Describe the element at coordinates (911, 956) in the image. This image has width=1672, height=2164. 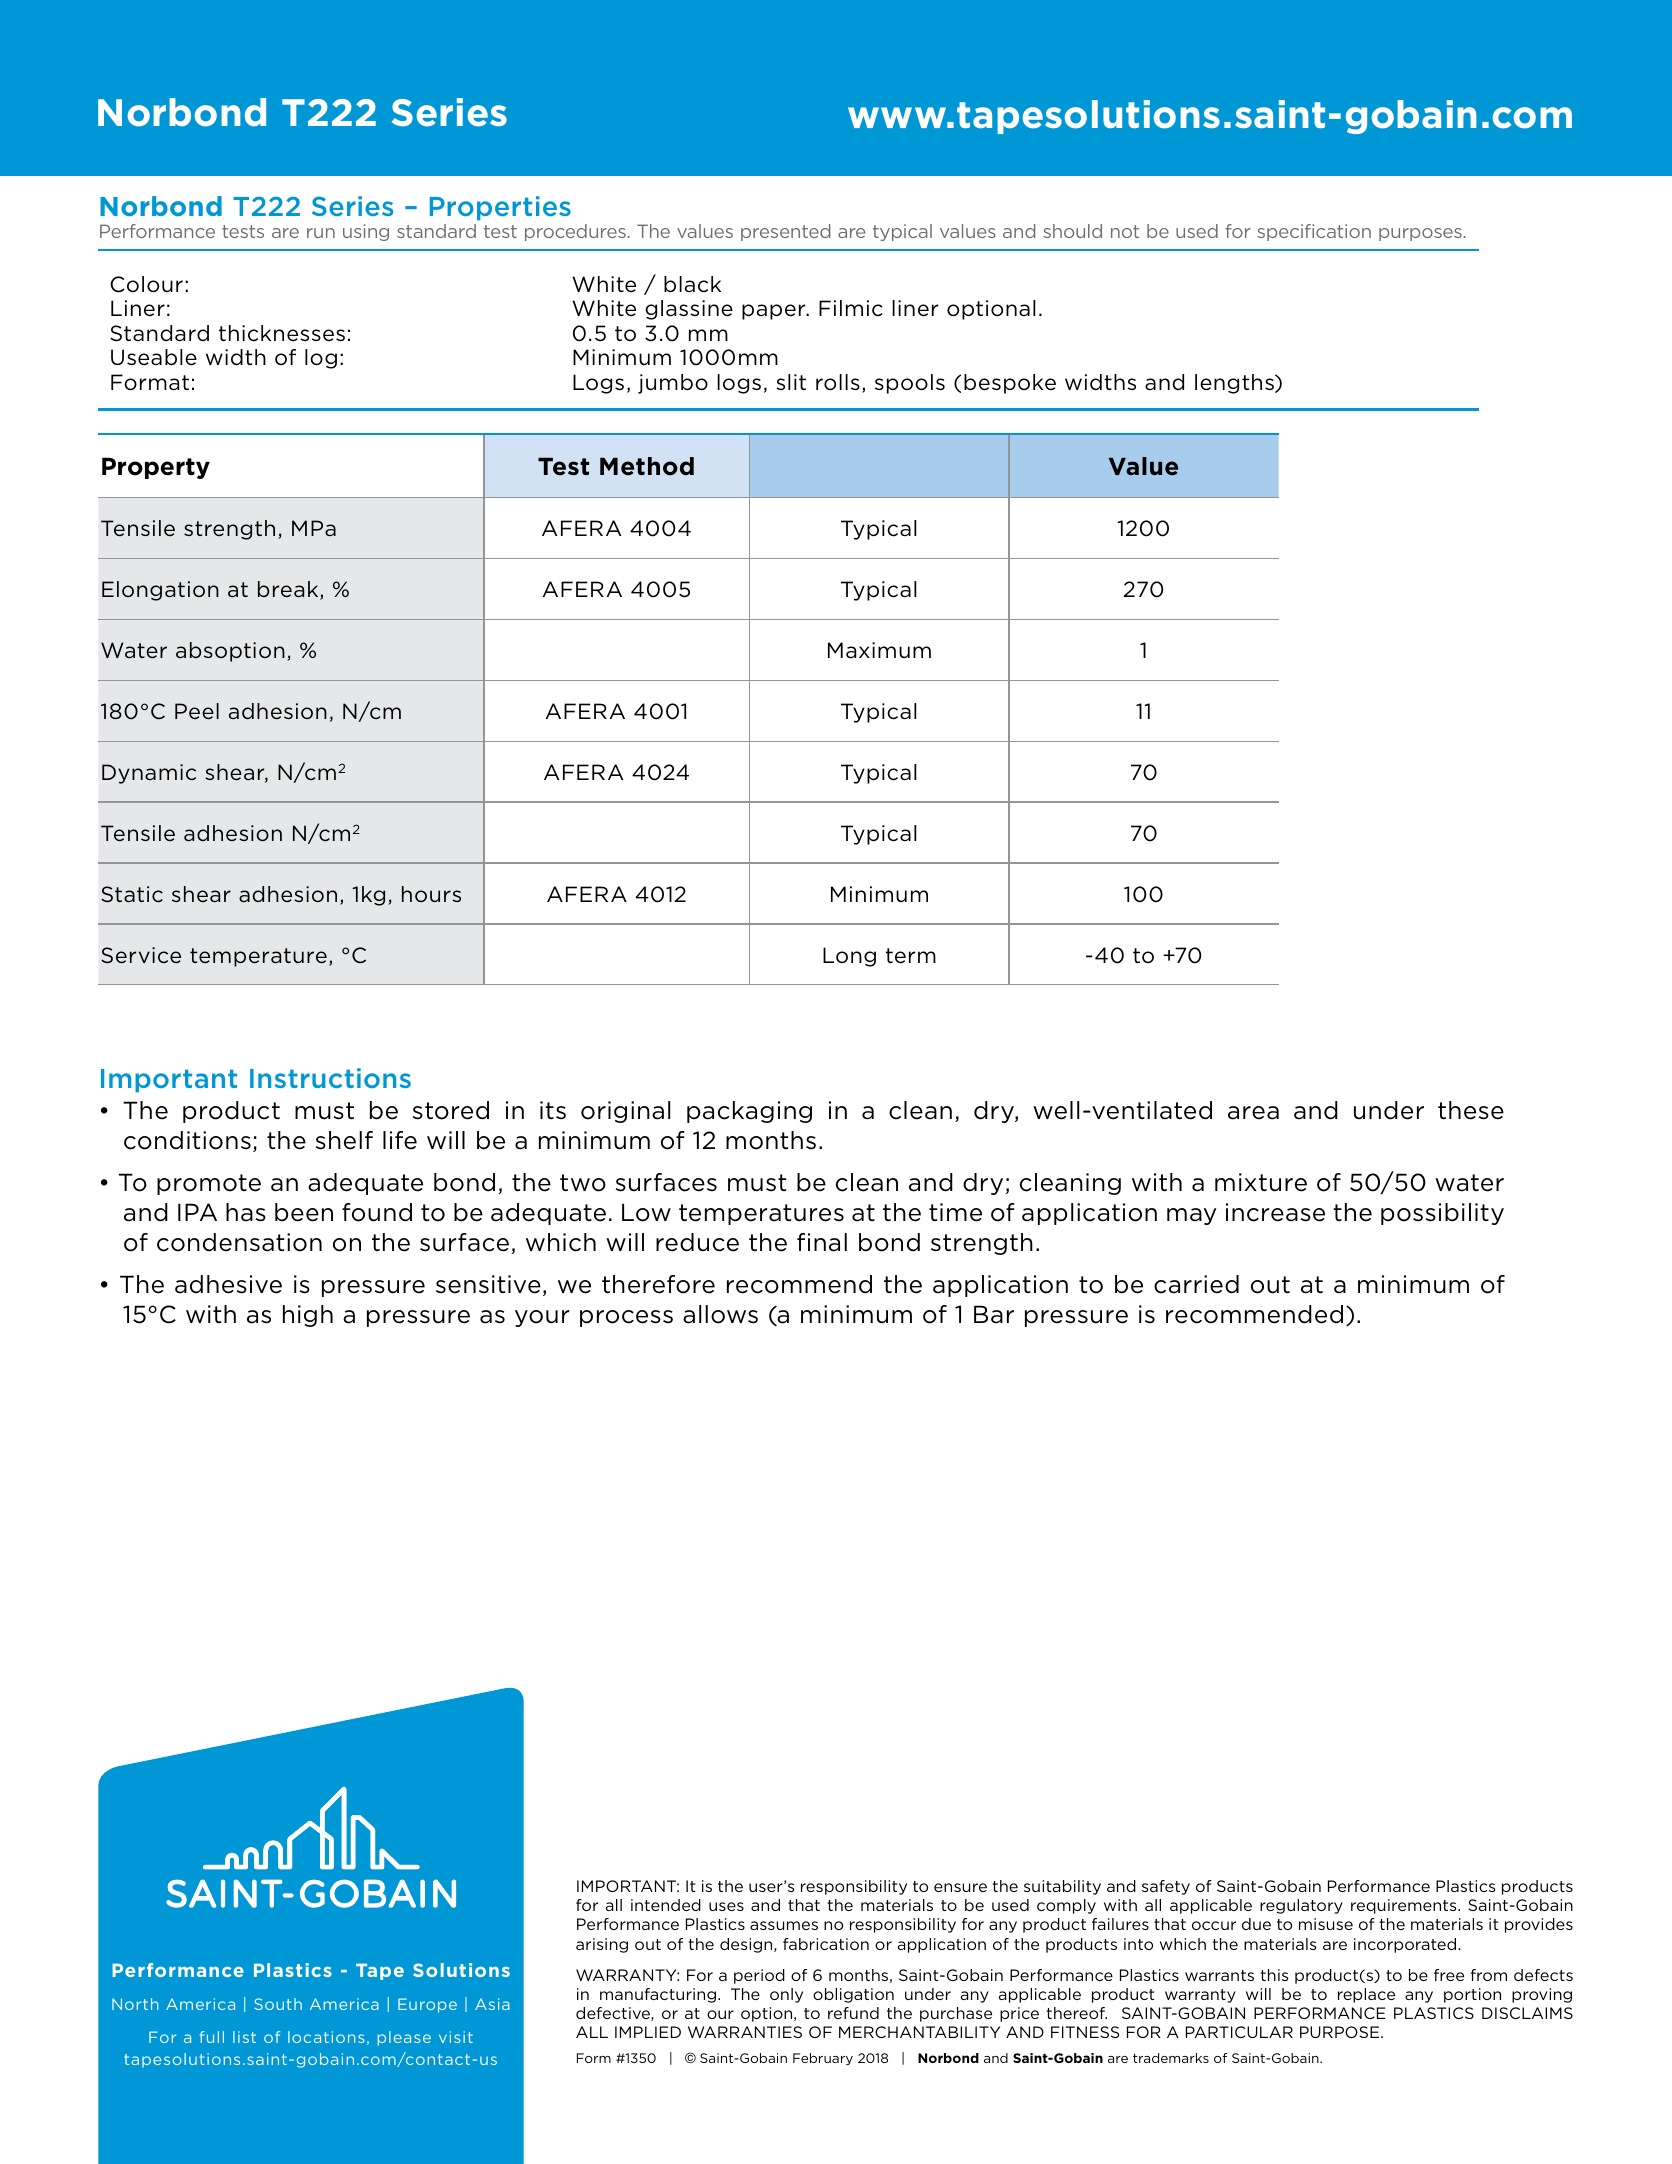
I see `term` at that location.
